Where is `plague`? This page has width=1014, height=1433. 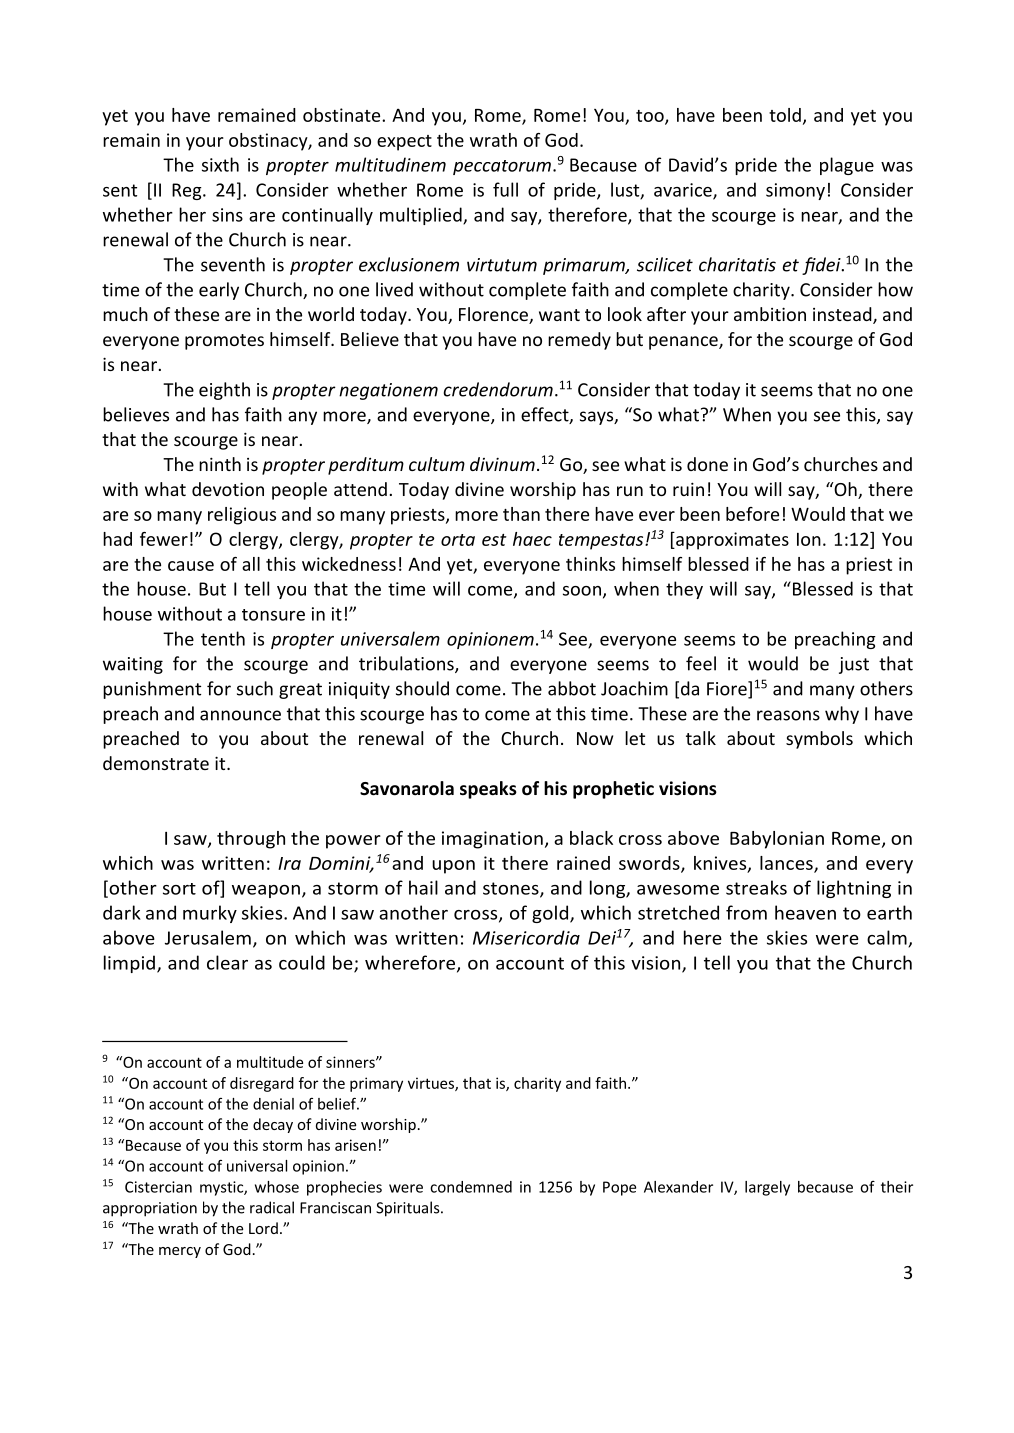 plague is located at coordinates (847, 166).
